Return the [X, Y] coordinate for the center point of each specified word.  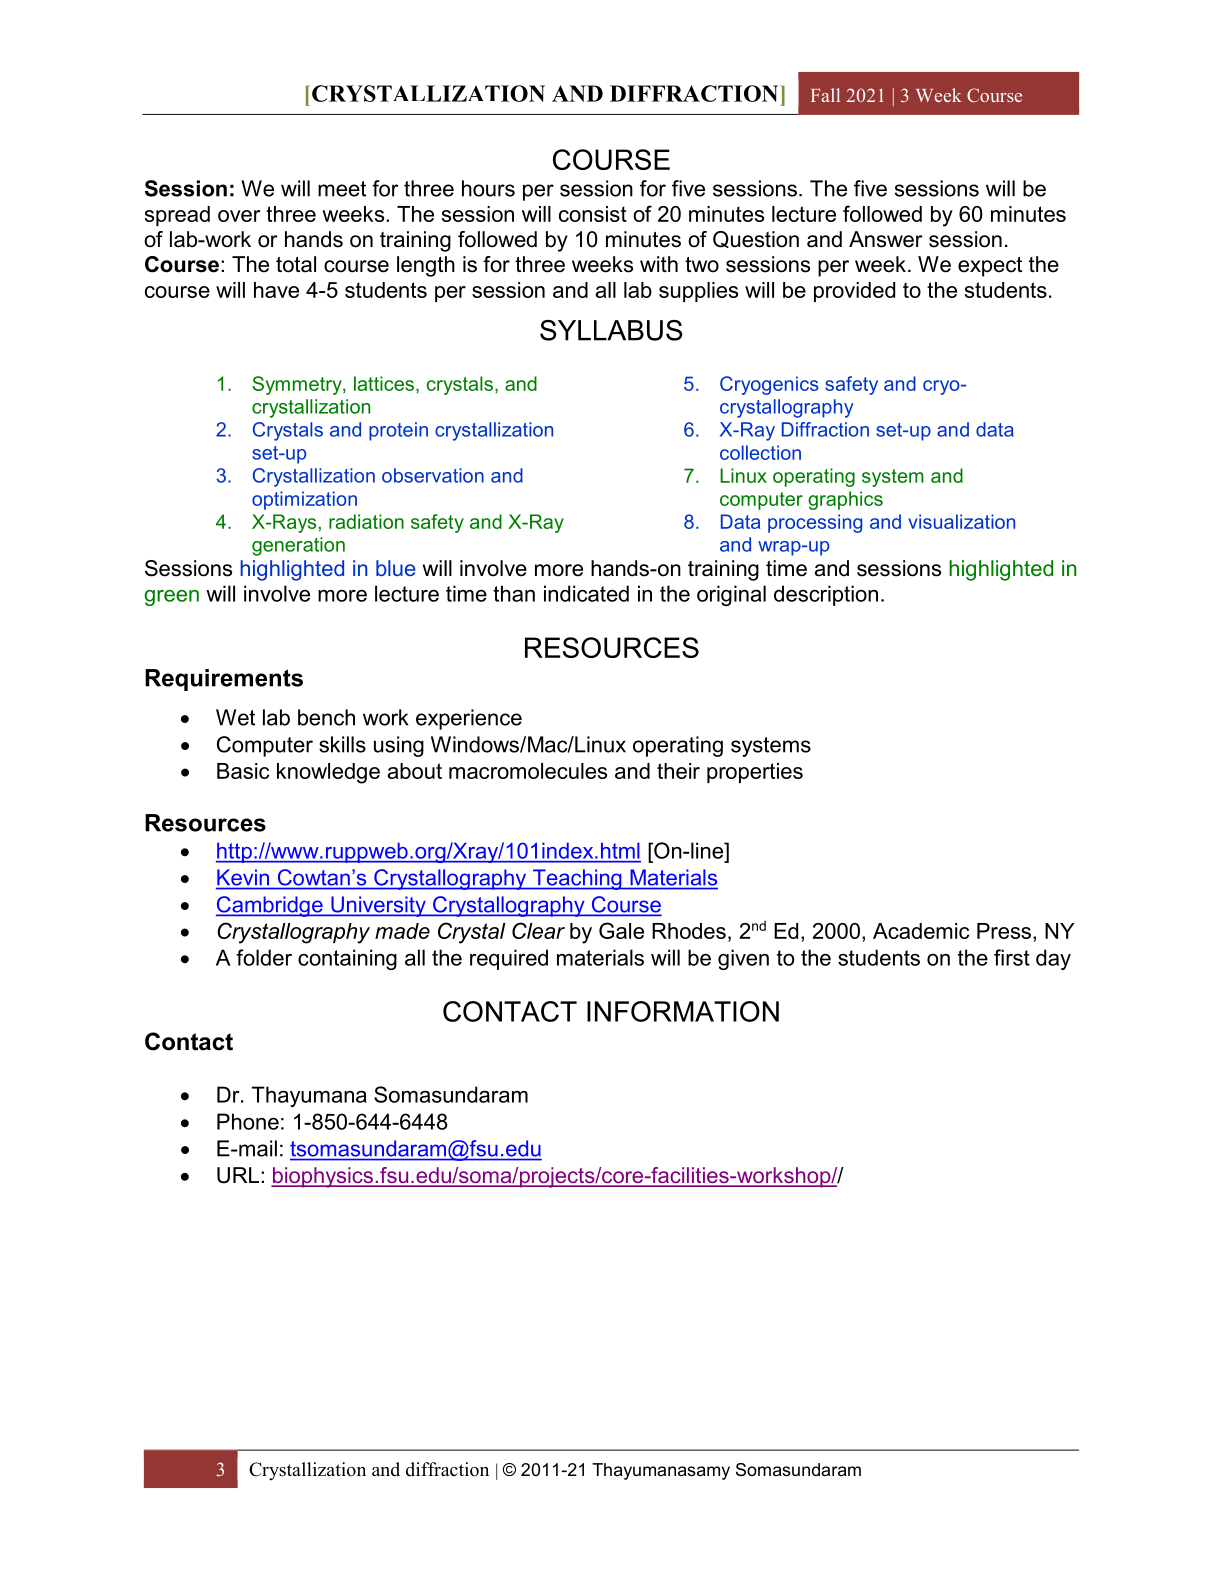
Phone [248, 1121]
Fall [825, 95]
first [1012, 957]
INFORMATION [683, 1011]
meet [342, 189]
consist [593, 214]
